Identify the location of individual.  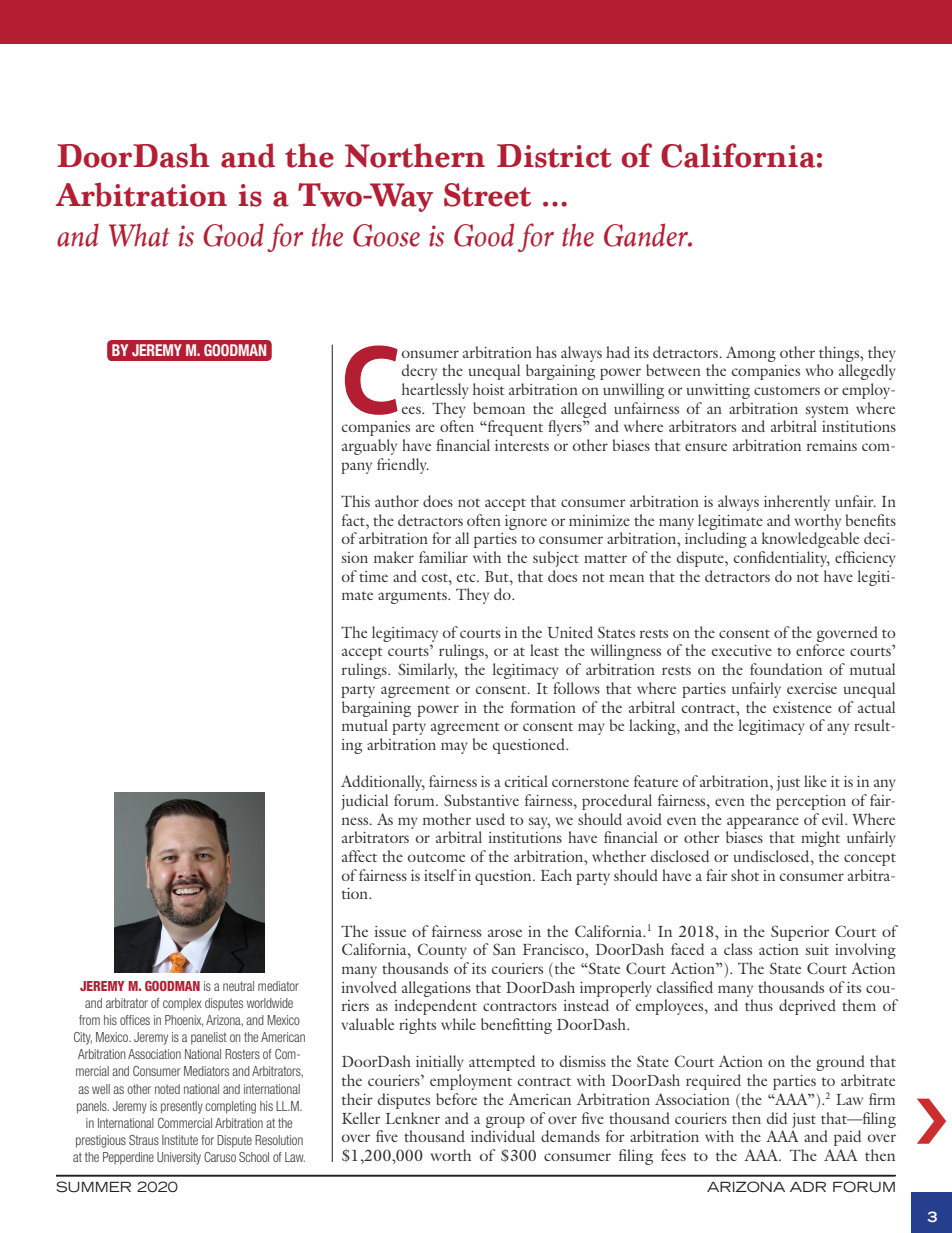
(503, 1136).
